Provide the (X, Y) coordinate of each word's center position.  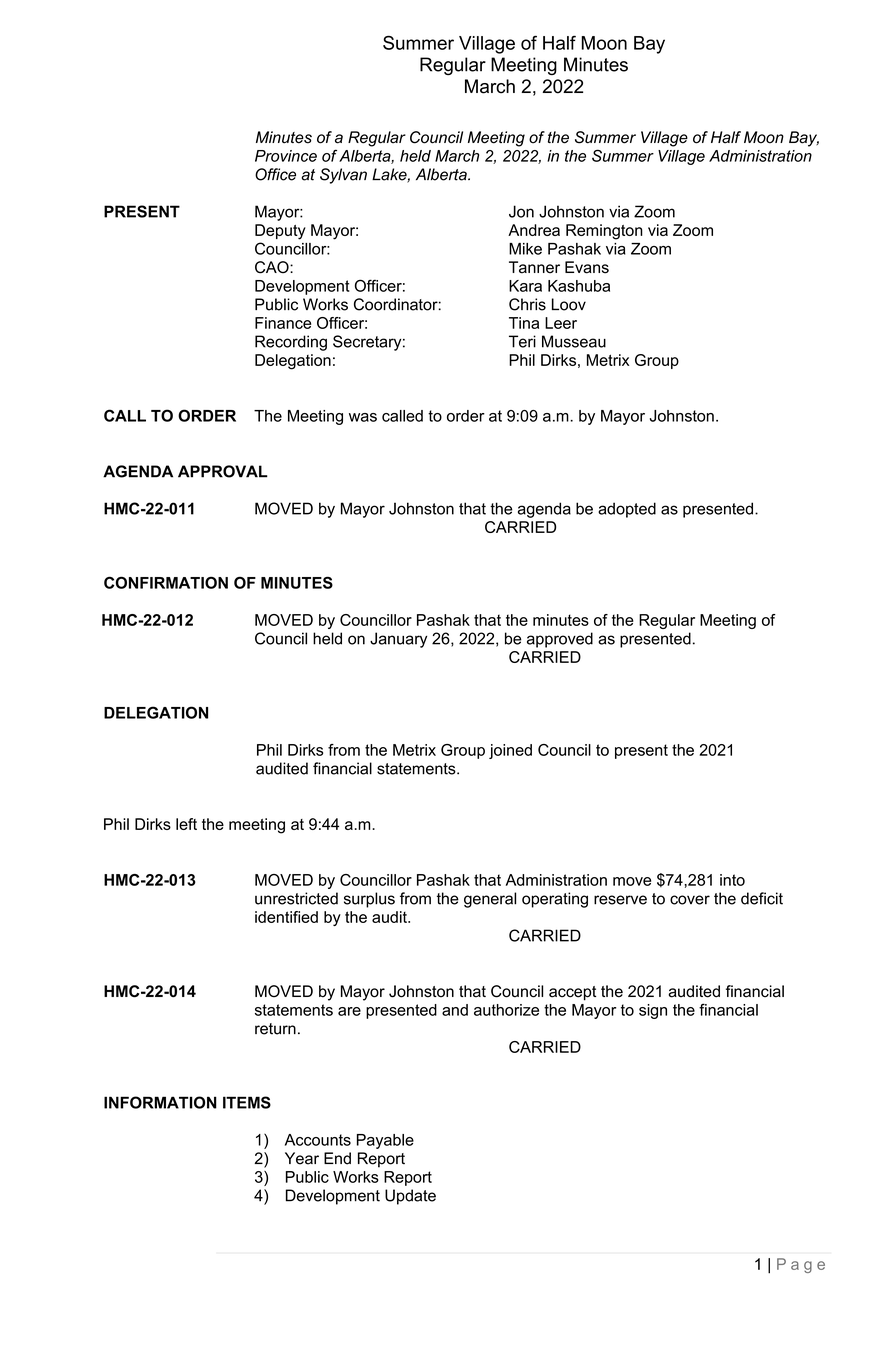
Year (302, 1158)
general (490, 900)
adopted (627, 510)
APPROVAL (223, 471)
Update (410, 1197)
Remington (604, 232)
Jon (521, 211)
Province (286, 156)
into (732, 880)
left (186, 824)
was (363, 417)
